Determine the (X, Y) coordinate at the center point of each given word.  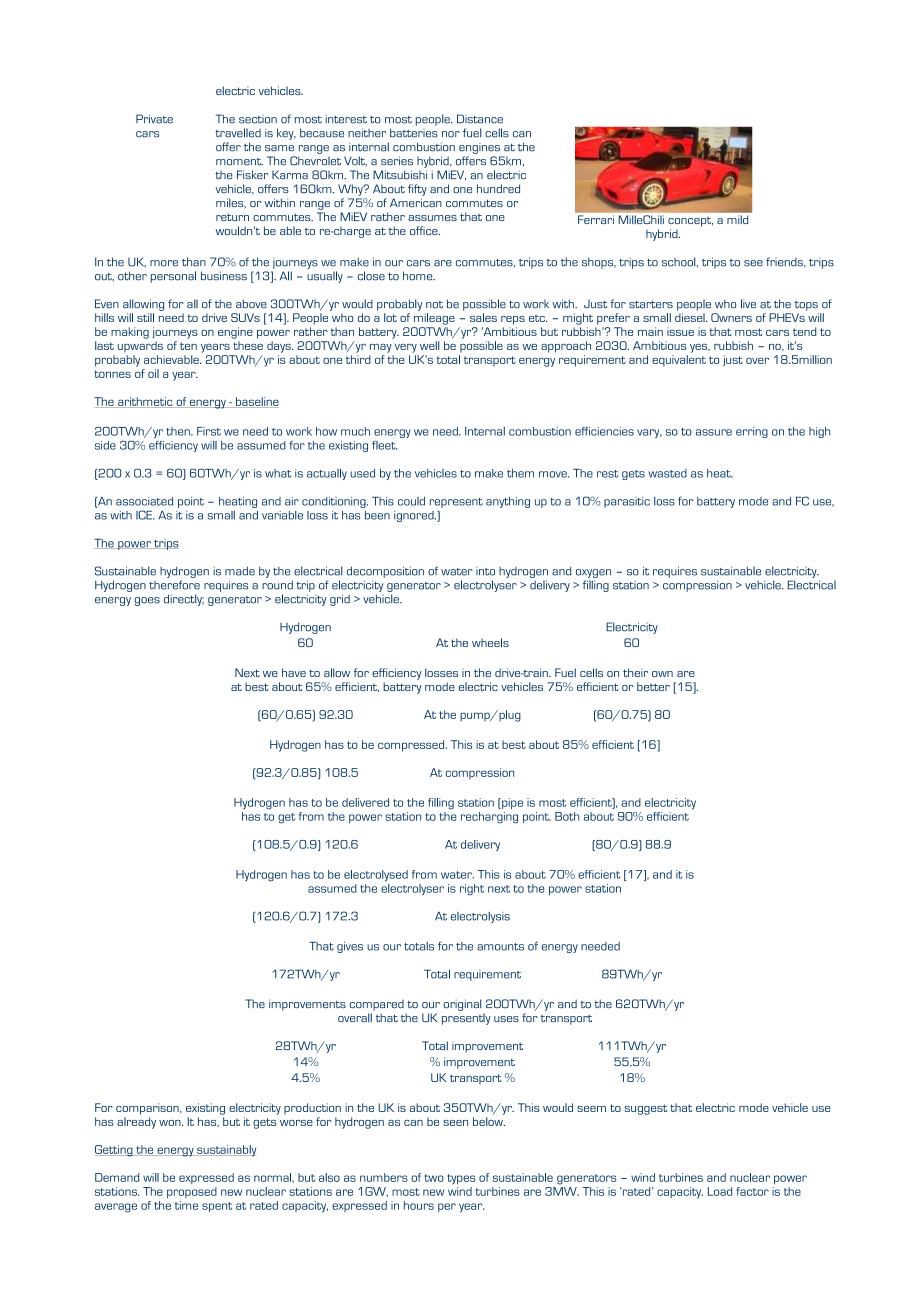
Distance (480, 119)
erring (752, 432)
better (653, 686)
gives (350, 947)
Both (567, 816)
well (430, 345)
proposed (192, 1192)
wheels (490, 643)
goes (147, 601)
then (179, 431)
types (461, 1179)
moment (239, 162)
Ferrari (596, 219)
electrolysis (480, 917)
